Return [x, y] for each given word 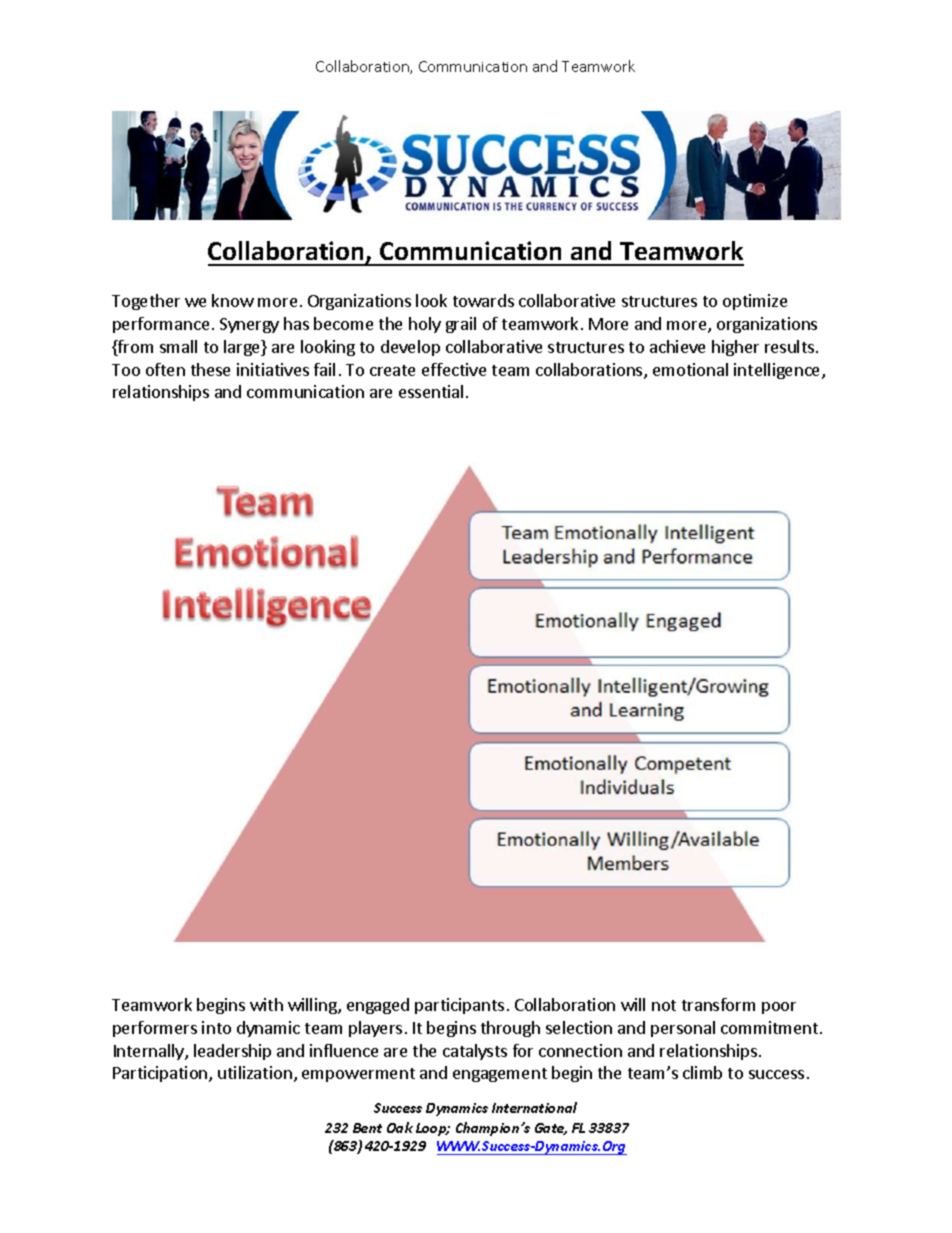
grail [461, 325]
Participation [161, 1074]
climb [702, 1072]
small [178, 346]
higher [735, 348]
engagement [500, 1075]
